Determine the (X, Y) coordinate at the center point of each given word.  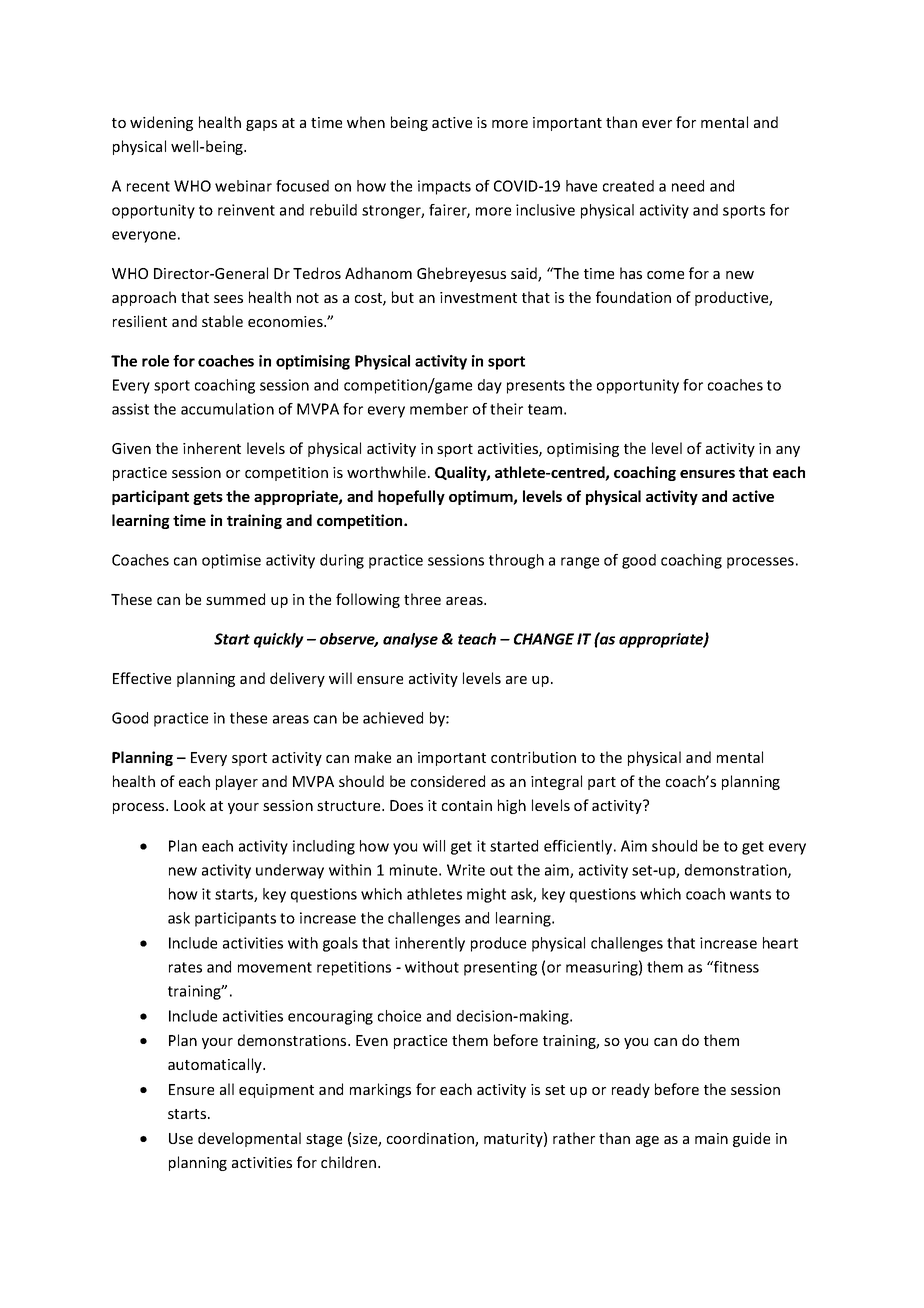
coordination (431, 1139)
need (688, 186)
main (711, 1138)
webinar (243, 186)
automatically (216, 1065)
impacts (444, 187)
